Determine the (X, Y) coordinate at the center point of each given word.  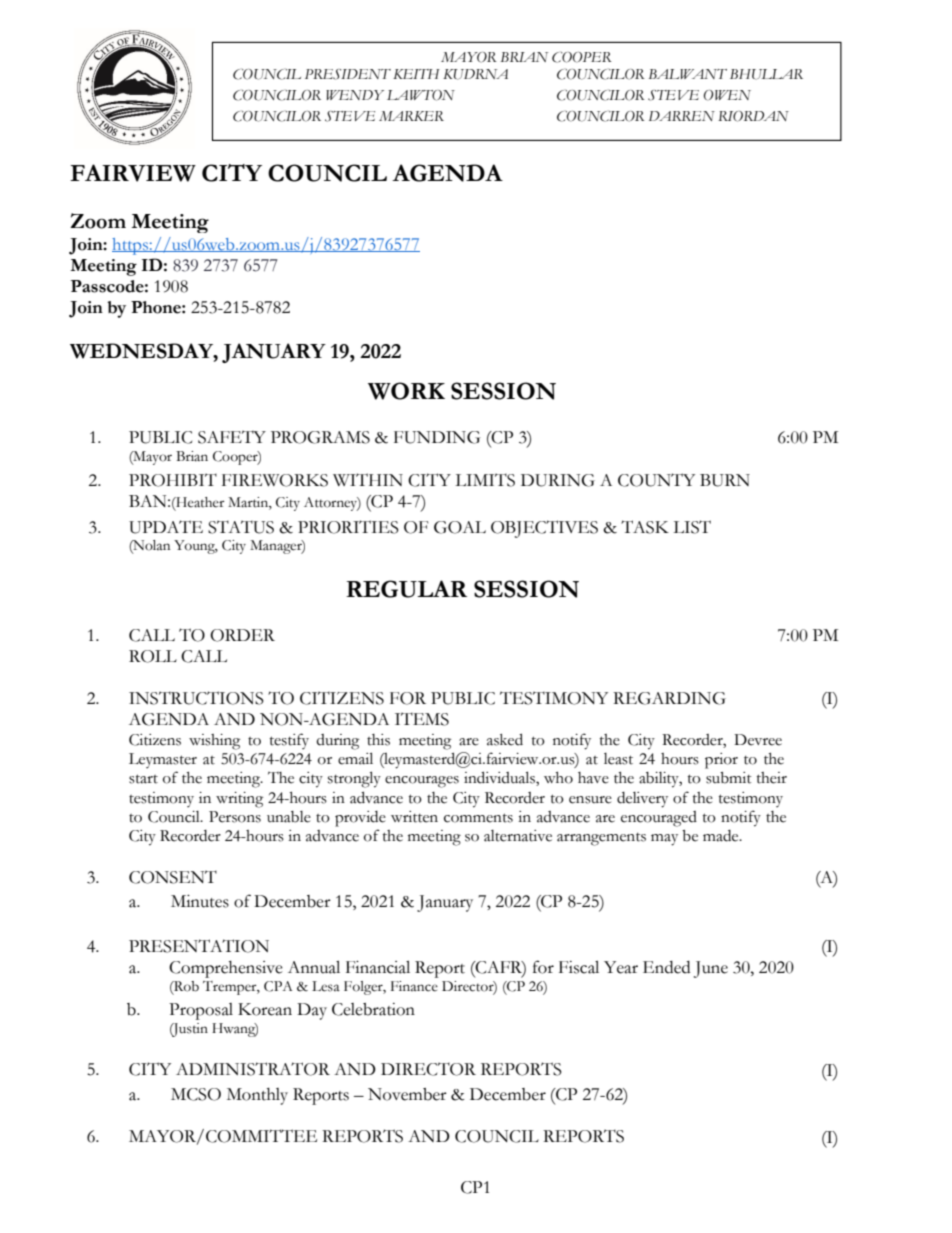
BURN (725, 480)
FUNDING (437, 437)
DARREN (682, 116)
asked (505, 739)
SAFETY (232, 437)
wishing (214, 742)
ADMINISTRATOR (253, 1069)
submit (729, 778)
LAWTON (421, 95)
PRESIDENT (348, 74)
